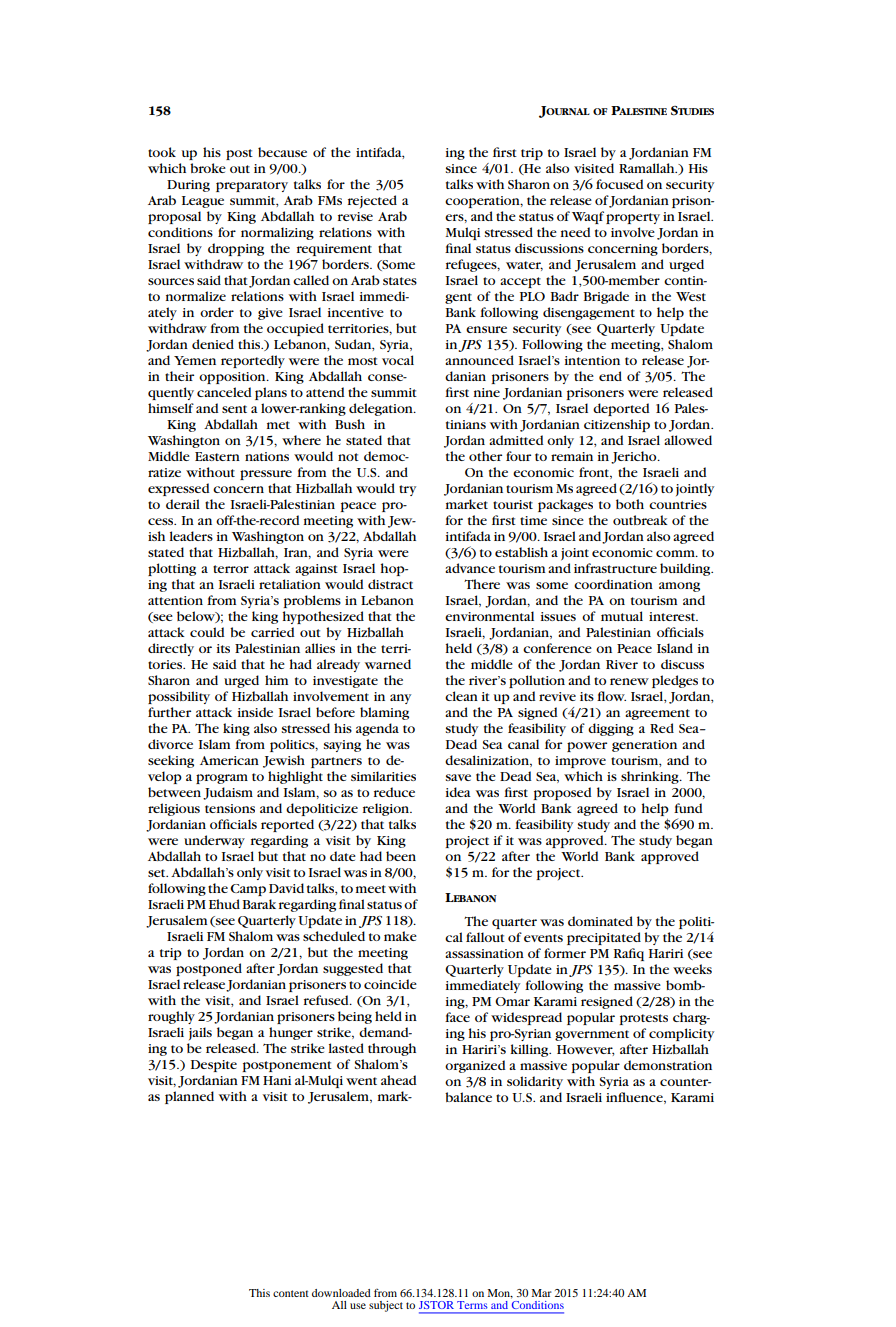  I want to click on distract, so click(390, 584).
